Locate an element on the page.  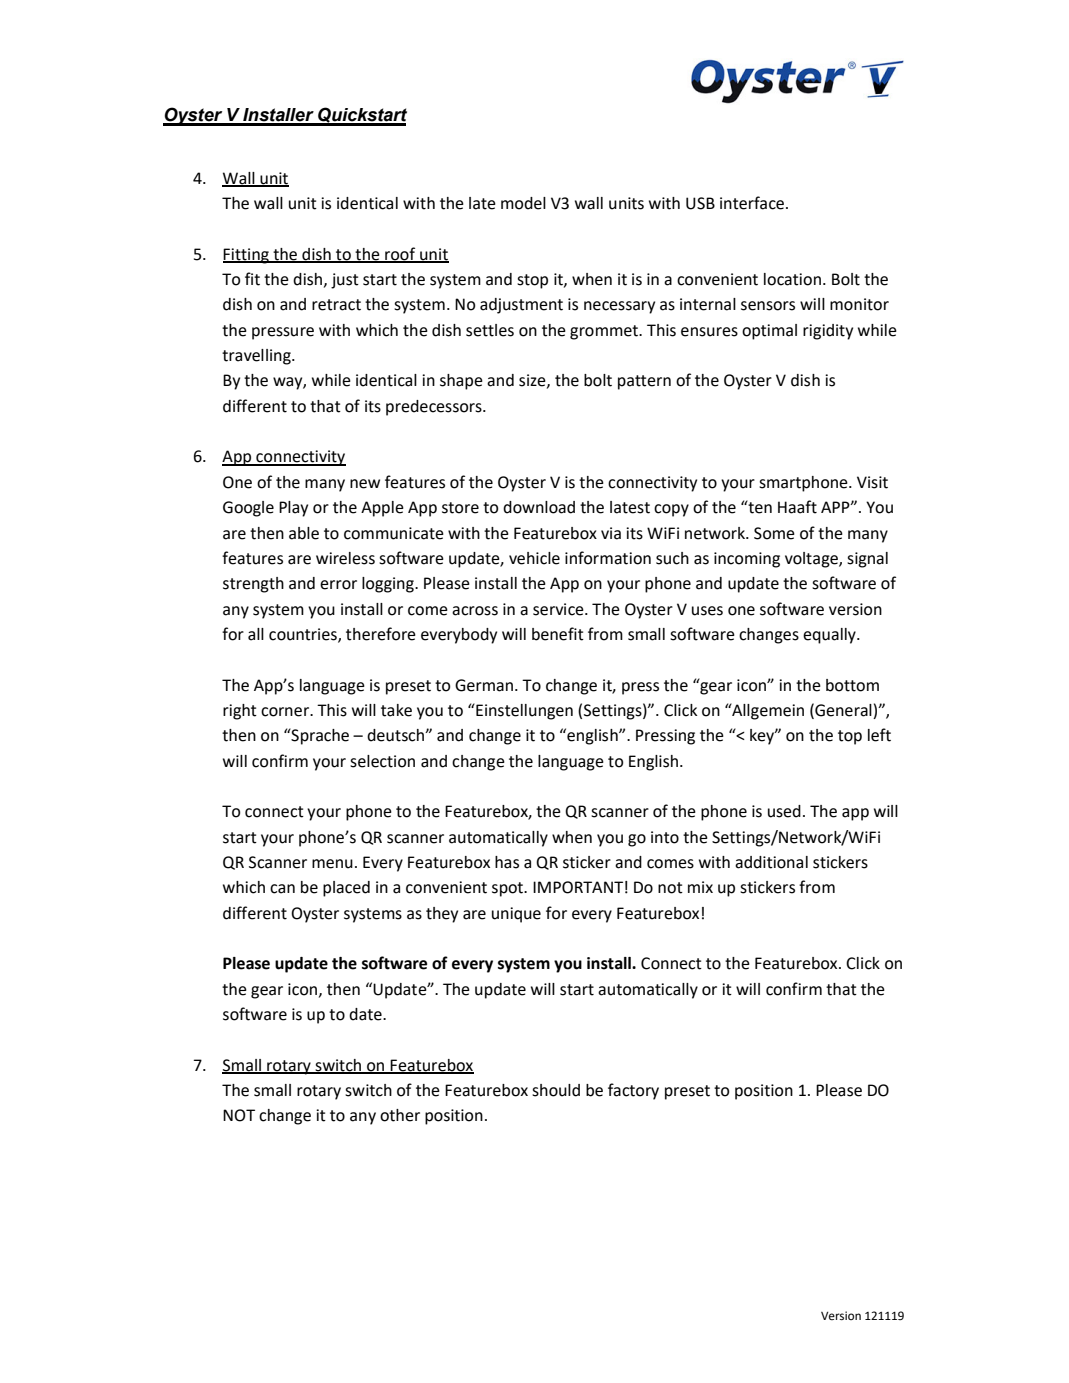
download is located at coordinates (539, 507).
